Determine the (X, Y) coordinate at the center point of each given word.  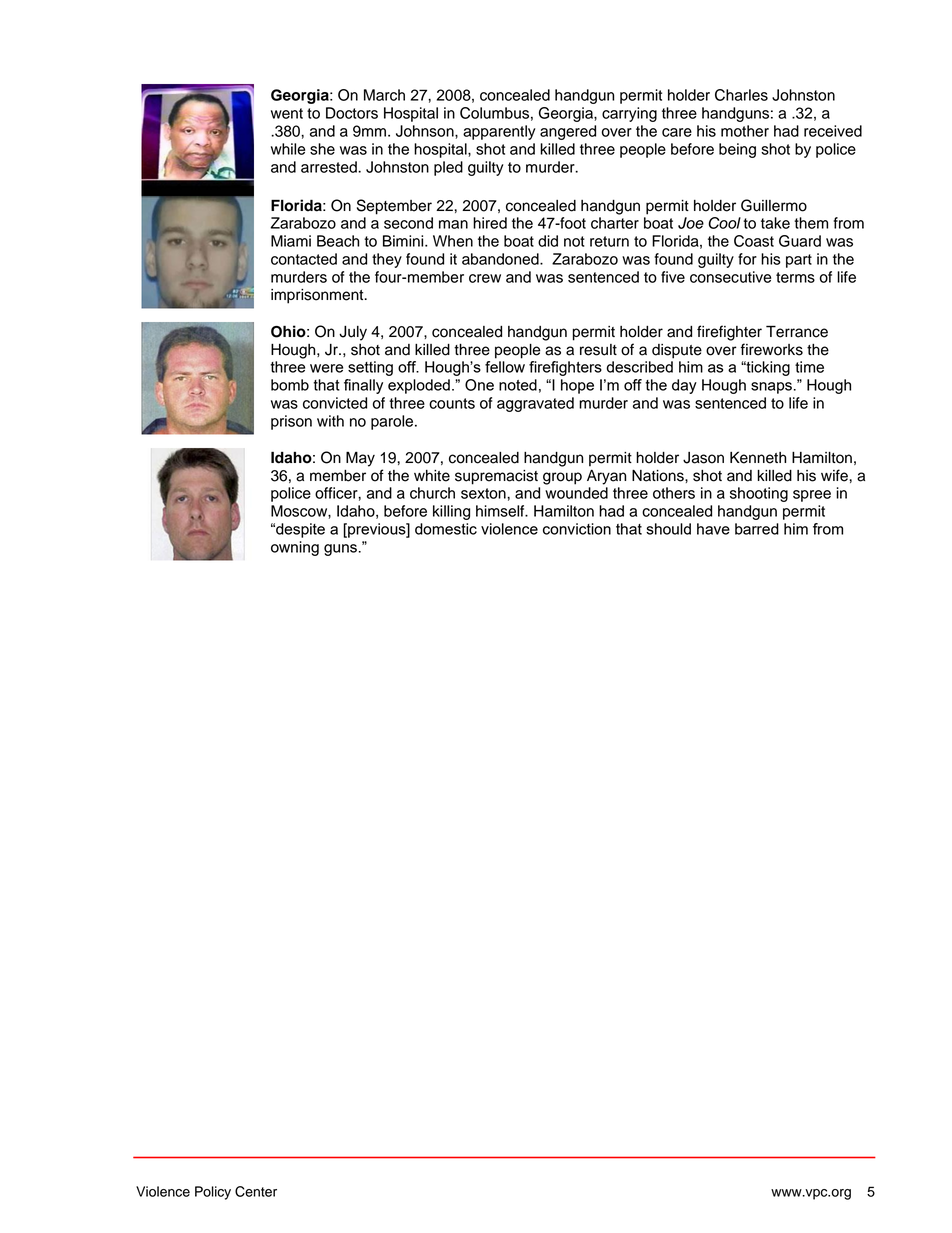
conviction (577, 529)
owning (295, 548)
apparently (499, 132)
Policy (213, 1193)
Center (256, 1191)
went (287, 113)
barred (757, 529)
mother (745, 131)
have (713, 529)
